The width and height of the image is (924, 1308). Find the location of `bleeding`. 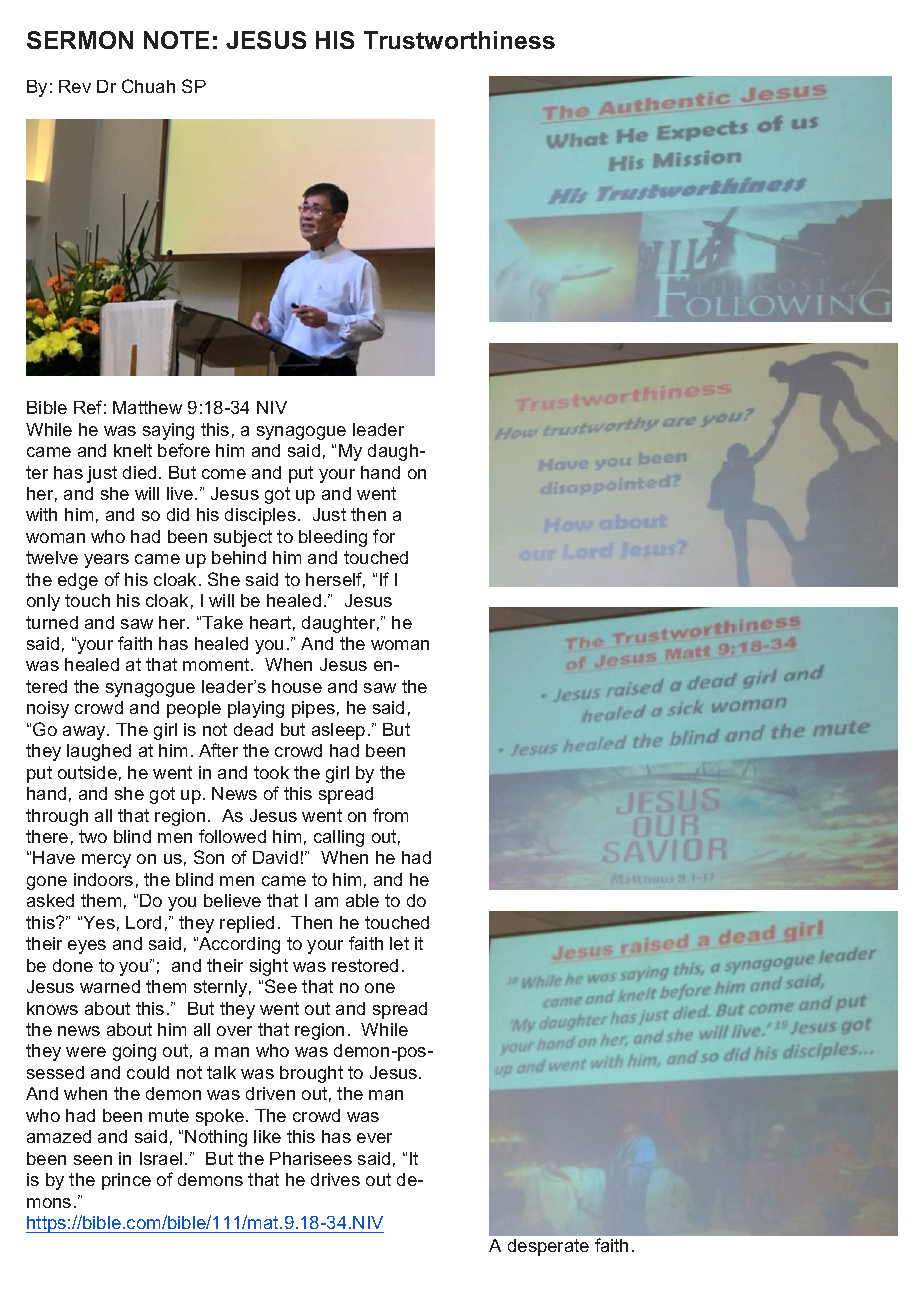

bleeding is located at coordinates (333, 538).
